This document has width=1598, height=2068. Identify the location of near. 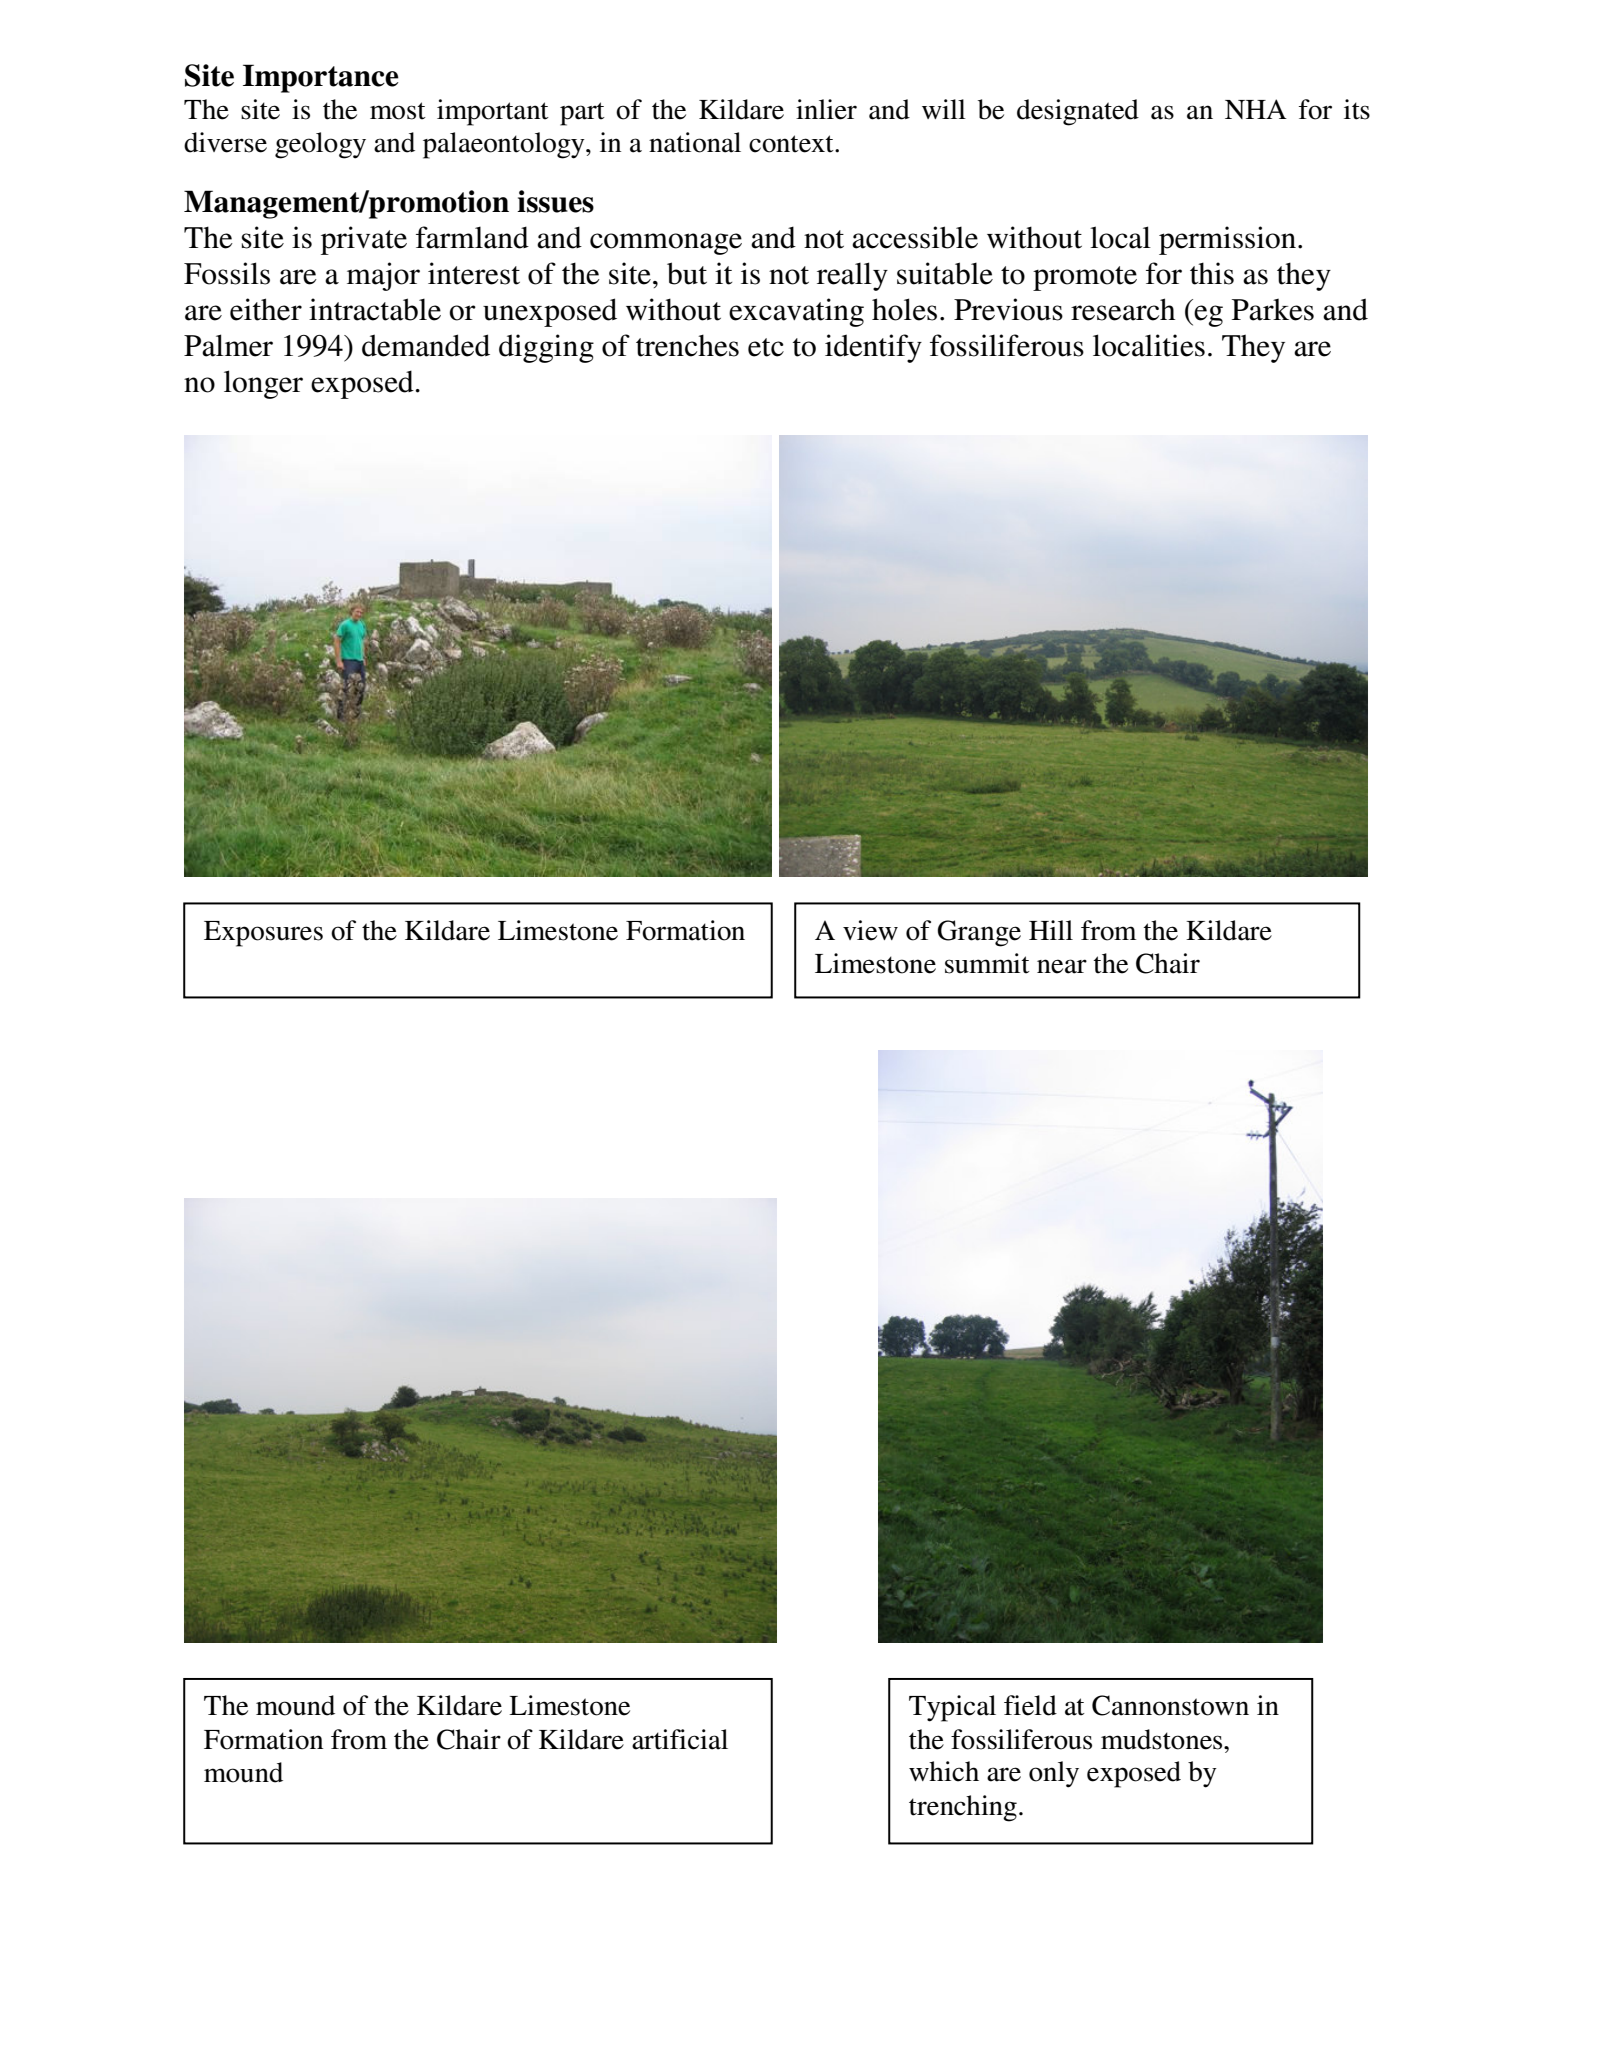
(1062, 966).
